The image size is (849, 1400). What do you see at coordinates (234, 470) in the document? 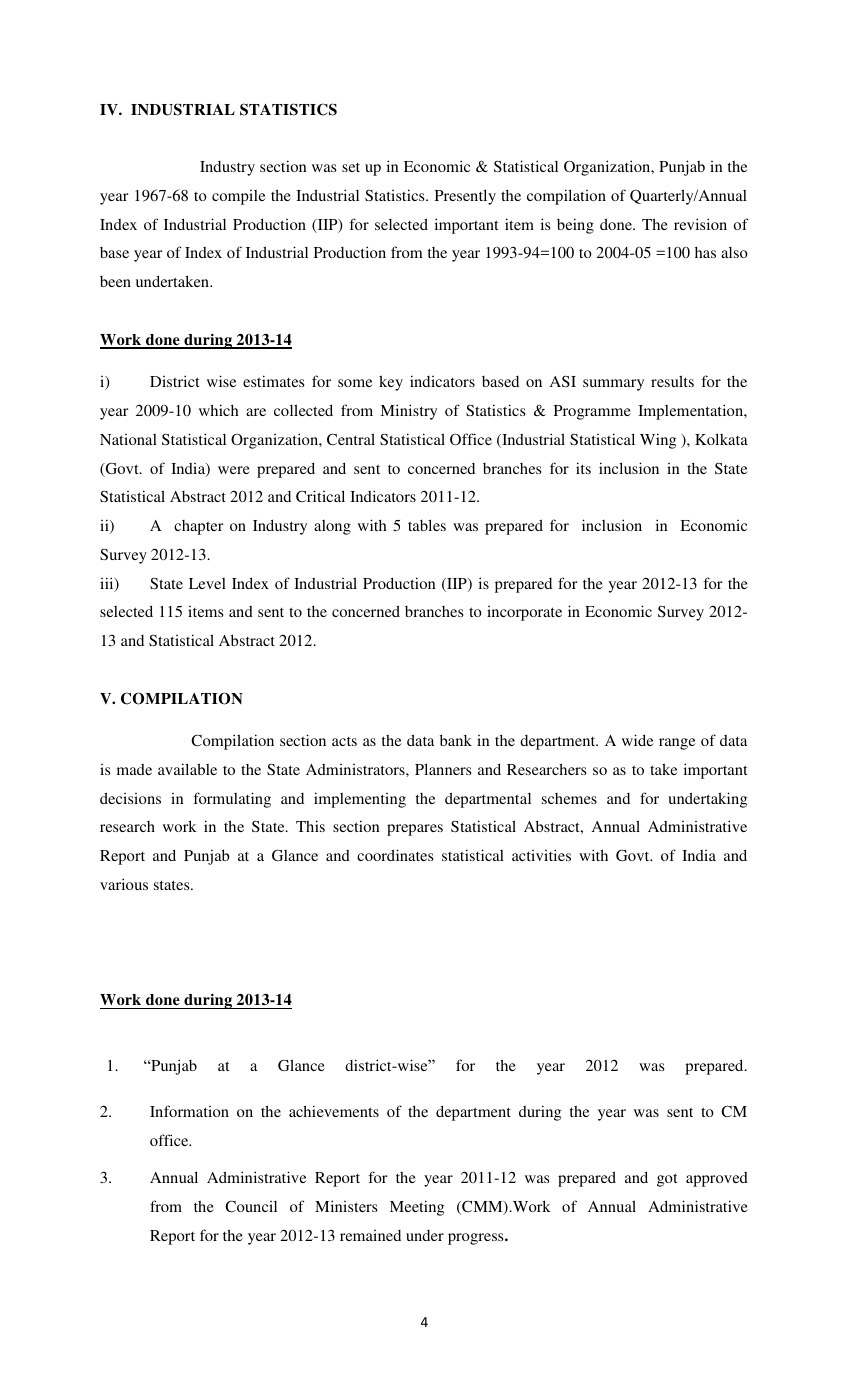
I see `were` at bounding box center [234, 470].
